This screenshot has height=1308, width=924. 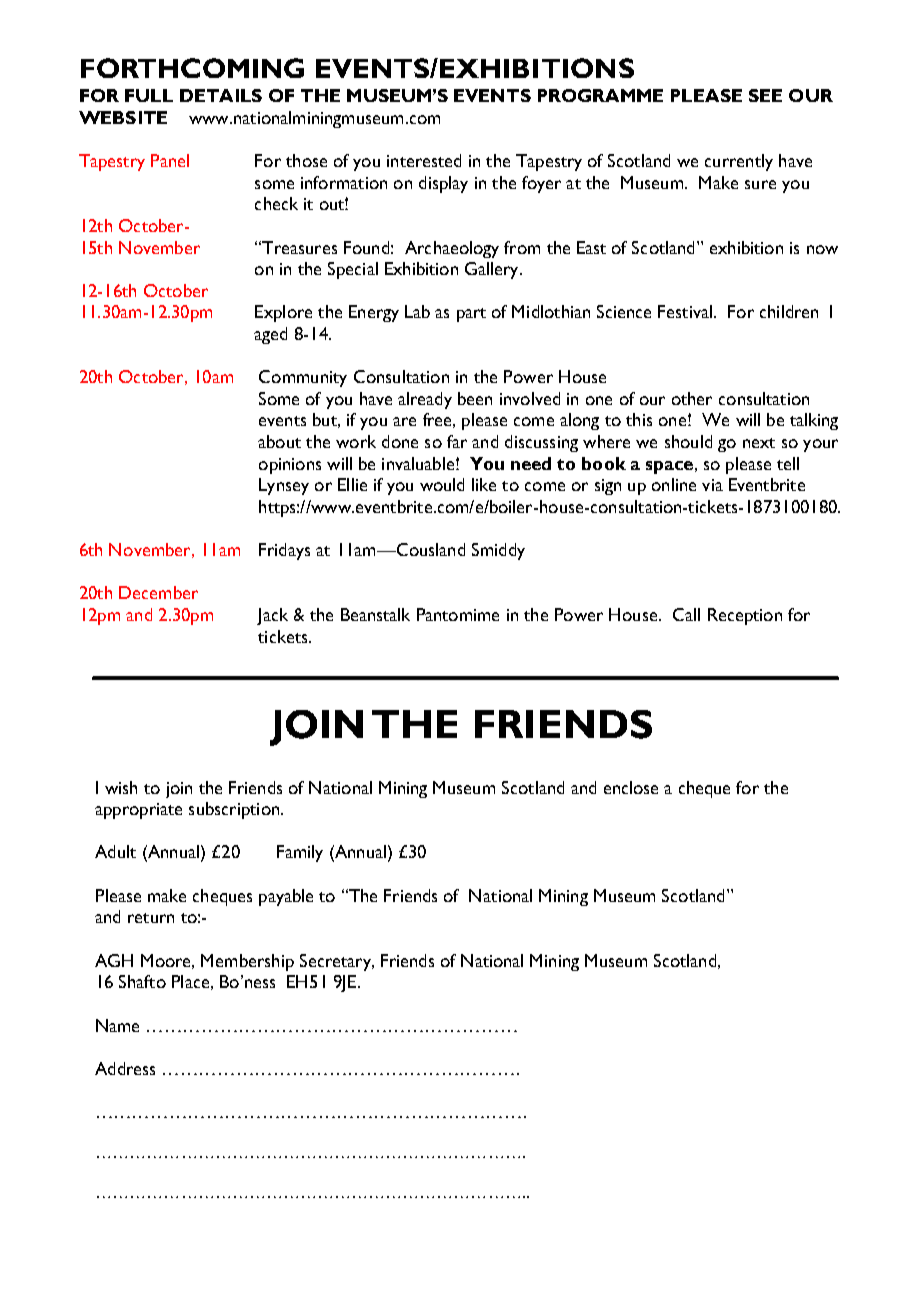 I want to click on Name, so click(x=117, y=1025).
